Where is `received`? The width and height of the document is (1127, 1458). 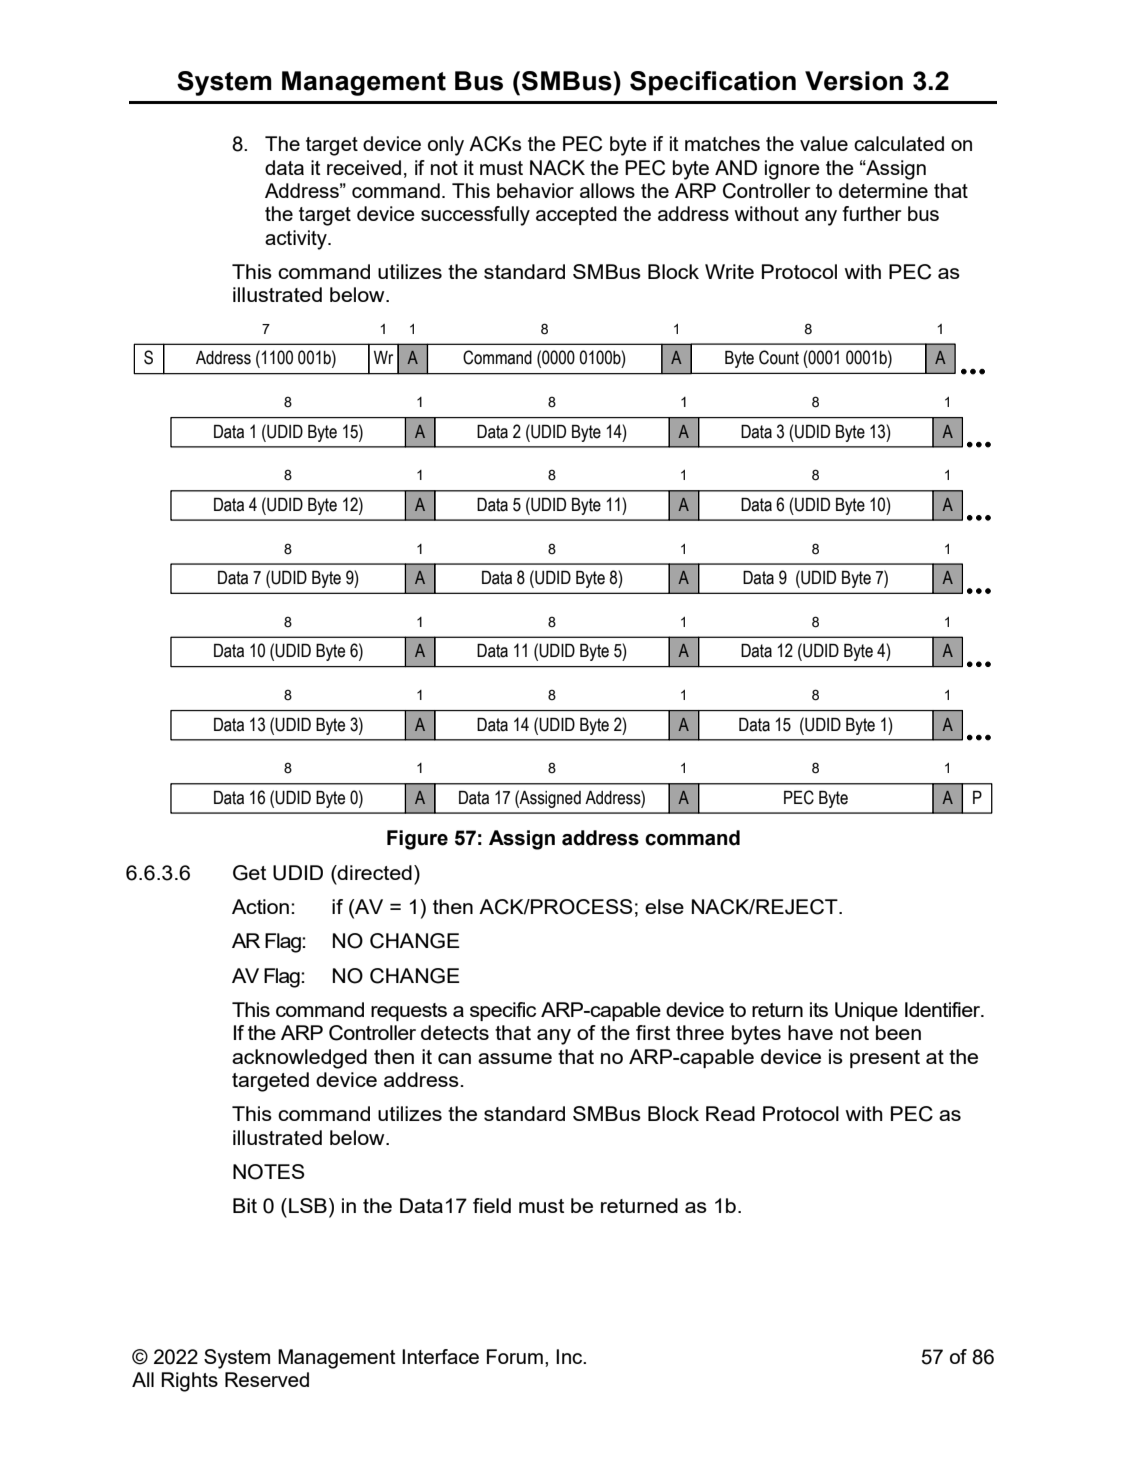 received is located at coordinates (364, 167).
